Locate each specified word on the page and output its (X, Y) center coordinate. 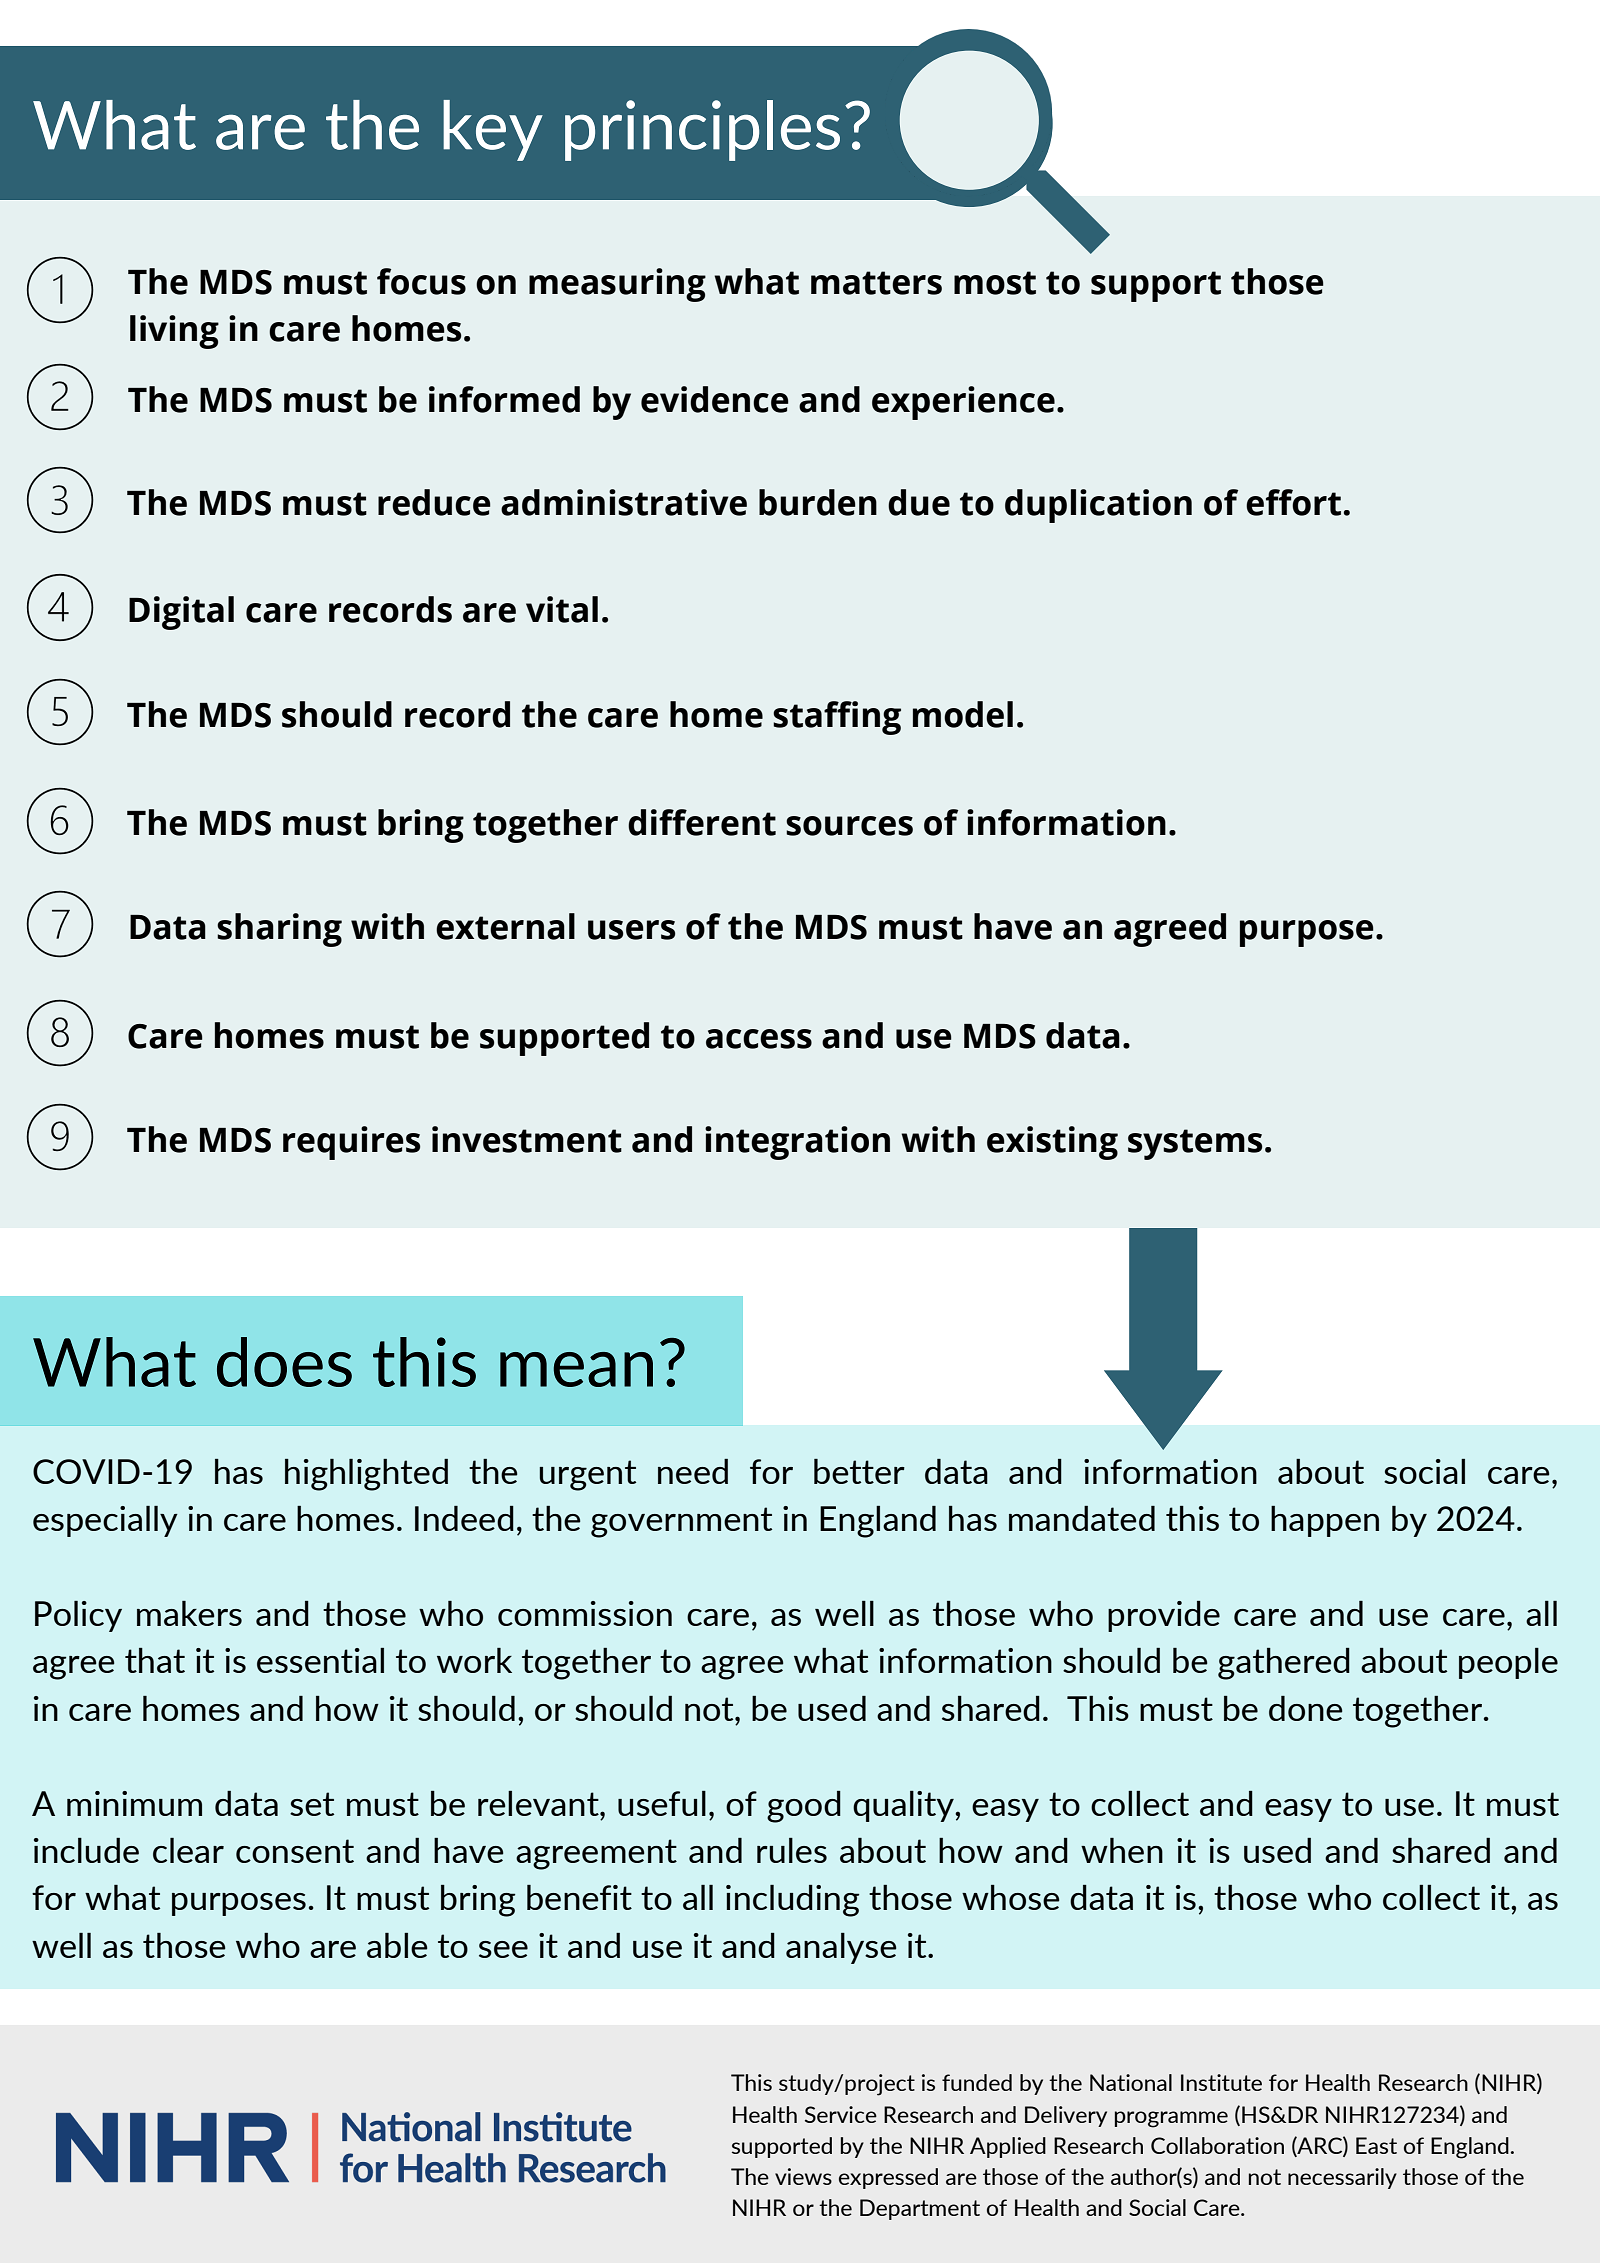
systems (1195, 1144)
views (803, 2176)
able (397, 1945)
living (174, 332)
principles (702, 130)
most (995, 283)
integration (797, 1143)
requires (351, 1143)
